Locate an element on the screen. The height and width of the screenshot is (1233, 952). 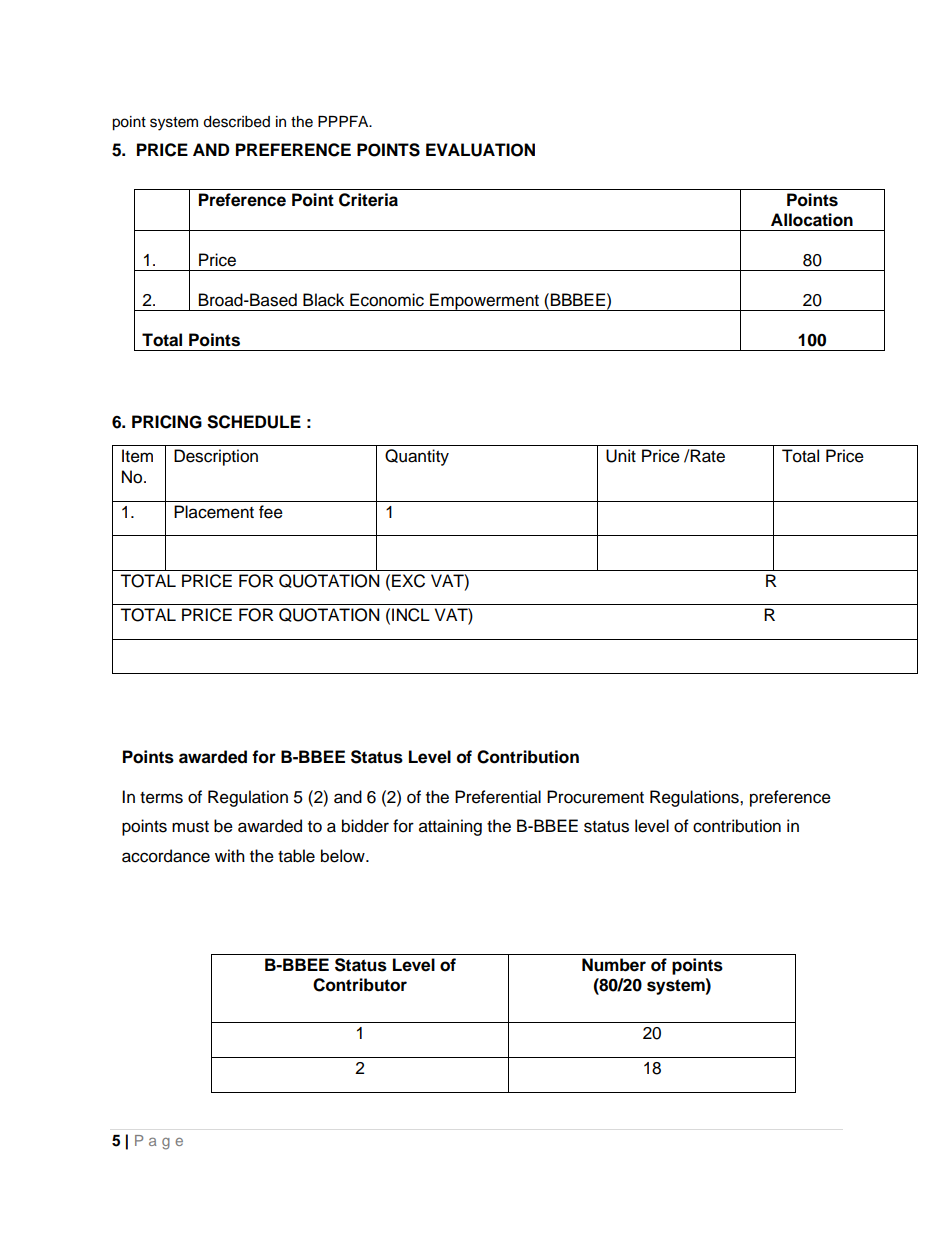
INCL is located at coordinates (411, 615).
